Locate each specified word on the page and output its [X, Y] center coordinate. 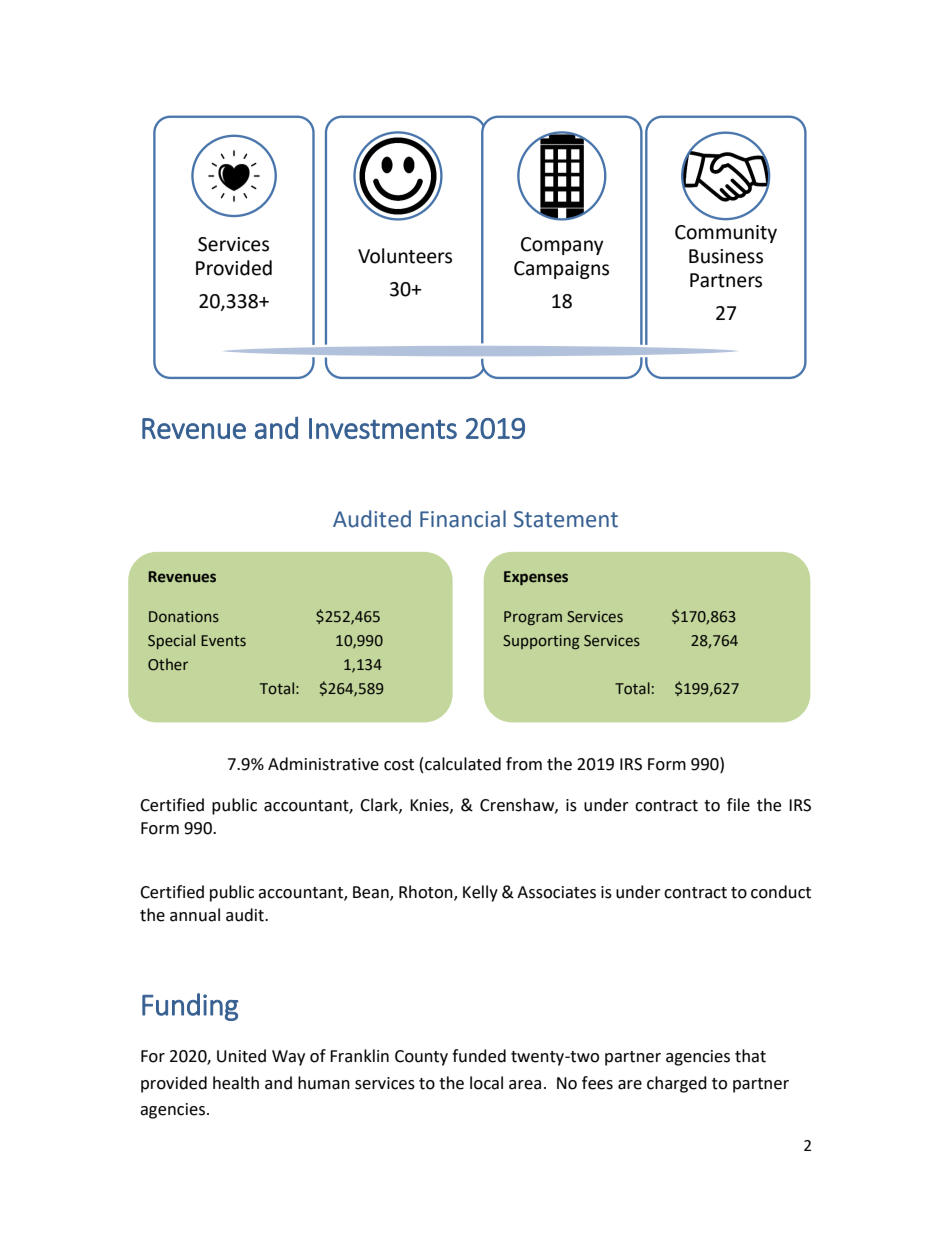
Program [533, 618]
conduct [781, 892]
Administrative [323, 764]
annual [195, 915]
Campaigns [561, 270]
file [738, 805]
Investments [383, 428]
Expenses [536, 578]
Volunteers [405, 256]
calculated [463, 764]
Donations [184, 617]
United [241, 1056]
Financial [463, 519]
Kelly [480, 893]
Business [726, 256]
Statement [566, 519]
